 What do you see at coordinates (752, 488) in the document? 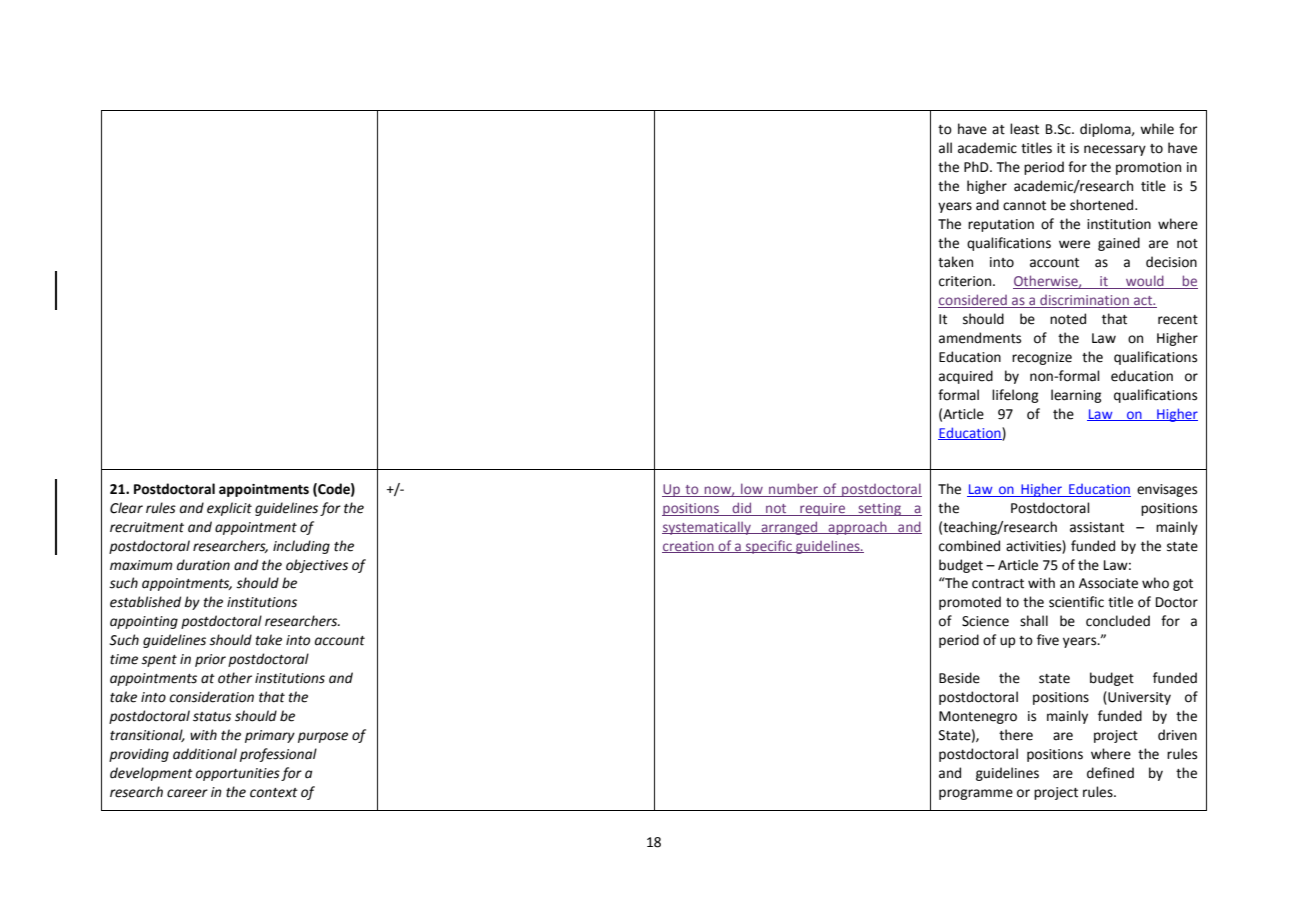
I see `low` at bounding box center [752, 488].
